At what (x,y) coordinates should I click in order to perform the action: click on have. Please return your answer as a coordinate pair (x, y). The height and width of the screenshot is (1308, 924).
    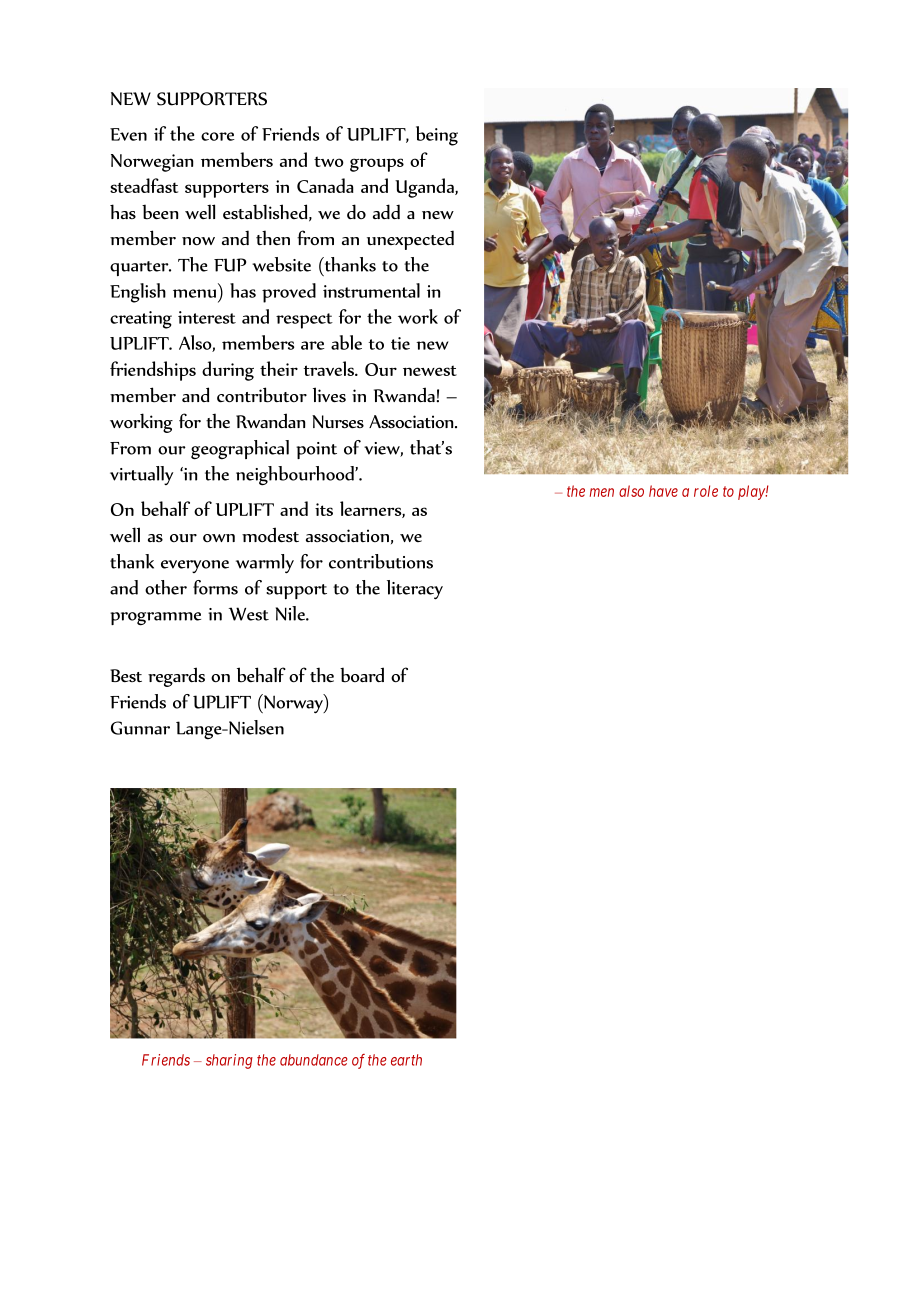
    Looking at the image, I should click on (663, 491).
